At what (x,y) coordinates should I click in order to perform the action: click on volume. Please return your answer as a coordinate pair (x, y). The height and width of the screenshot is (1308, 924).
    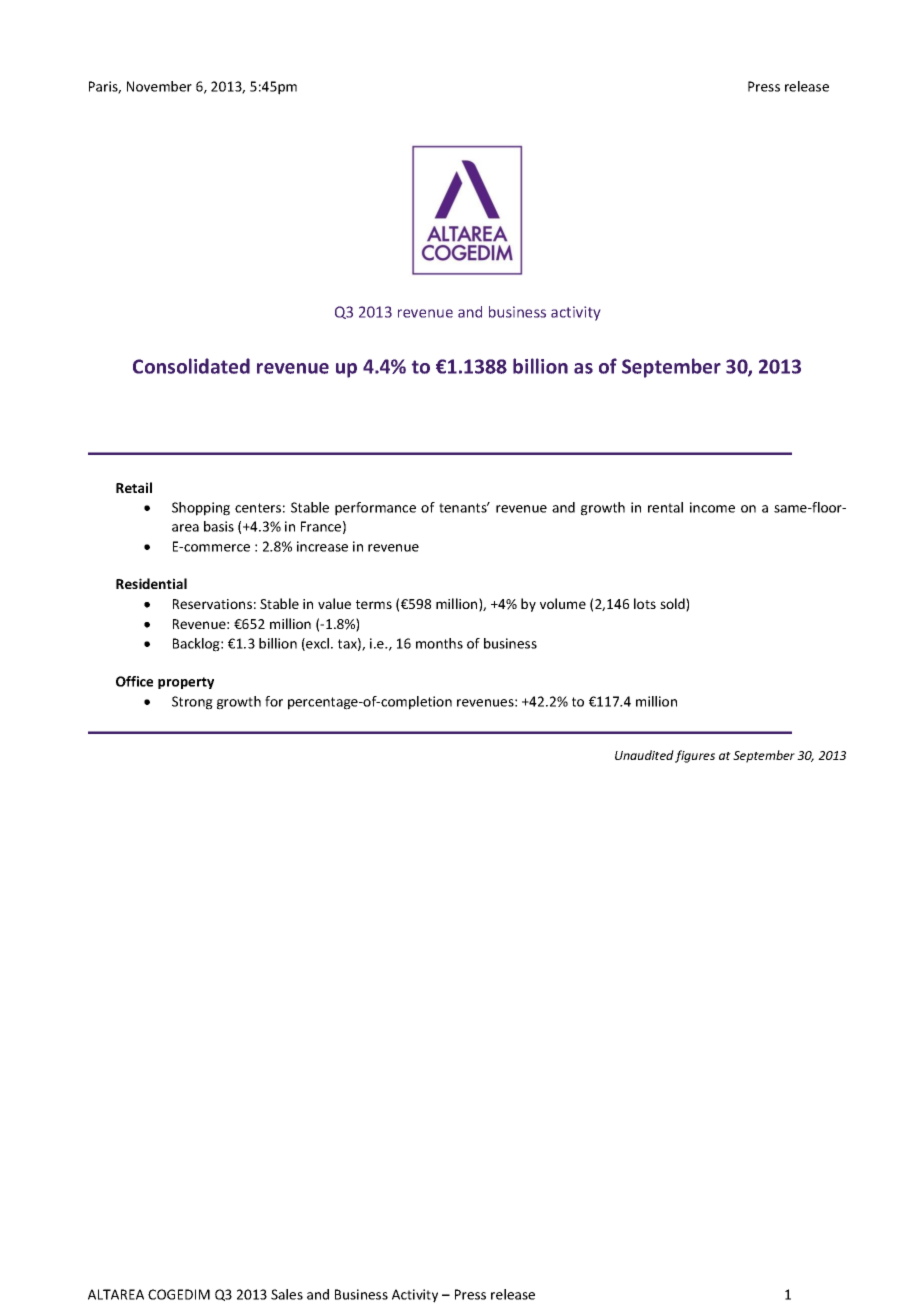
    Looking at the image, I should click on (563, 603).
